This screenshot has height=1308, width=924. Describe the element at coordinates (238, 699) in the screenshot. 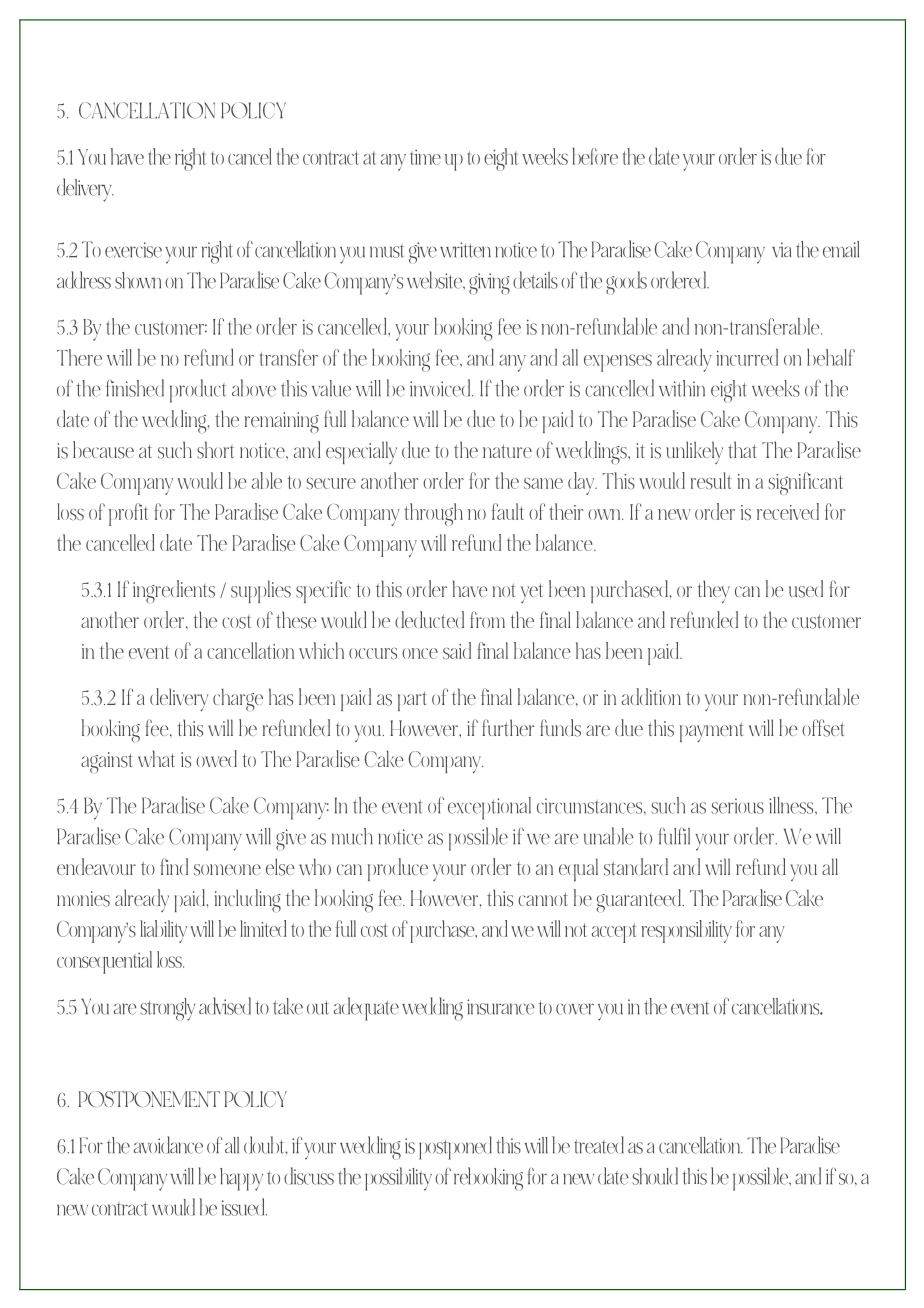

I see `charge` at that location.
